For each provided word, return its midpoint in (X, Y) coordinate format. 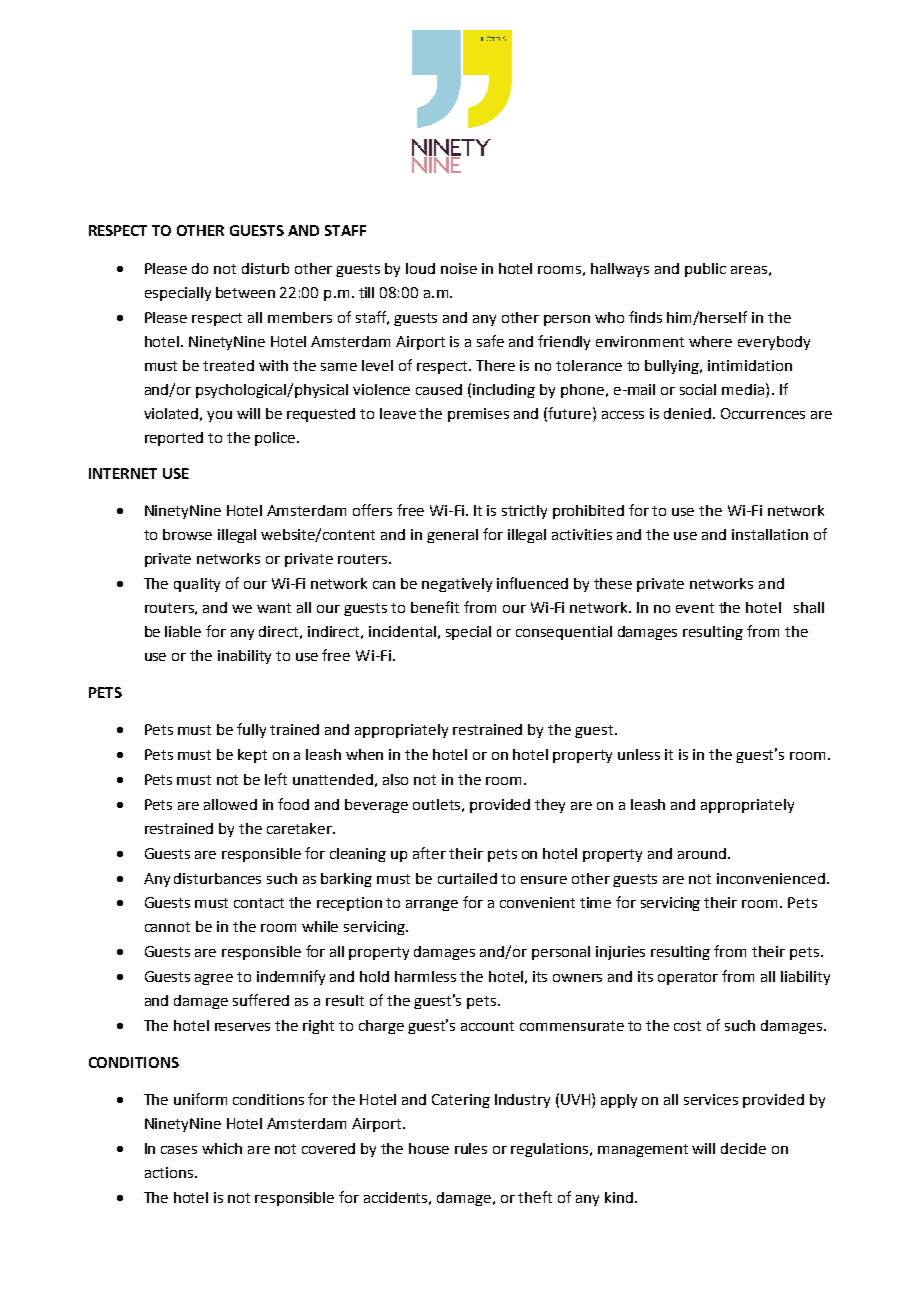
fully (251, 730)
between (245, 292)
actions (170, 1172)
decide (743, 1148)
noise (459, 268)
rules (471, 1148)
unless (639, 754)
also (395, 779)
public (705, 270)
